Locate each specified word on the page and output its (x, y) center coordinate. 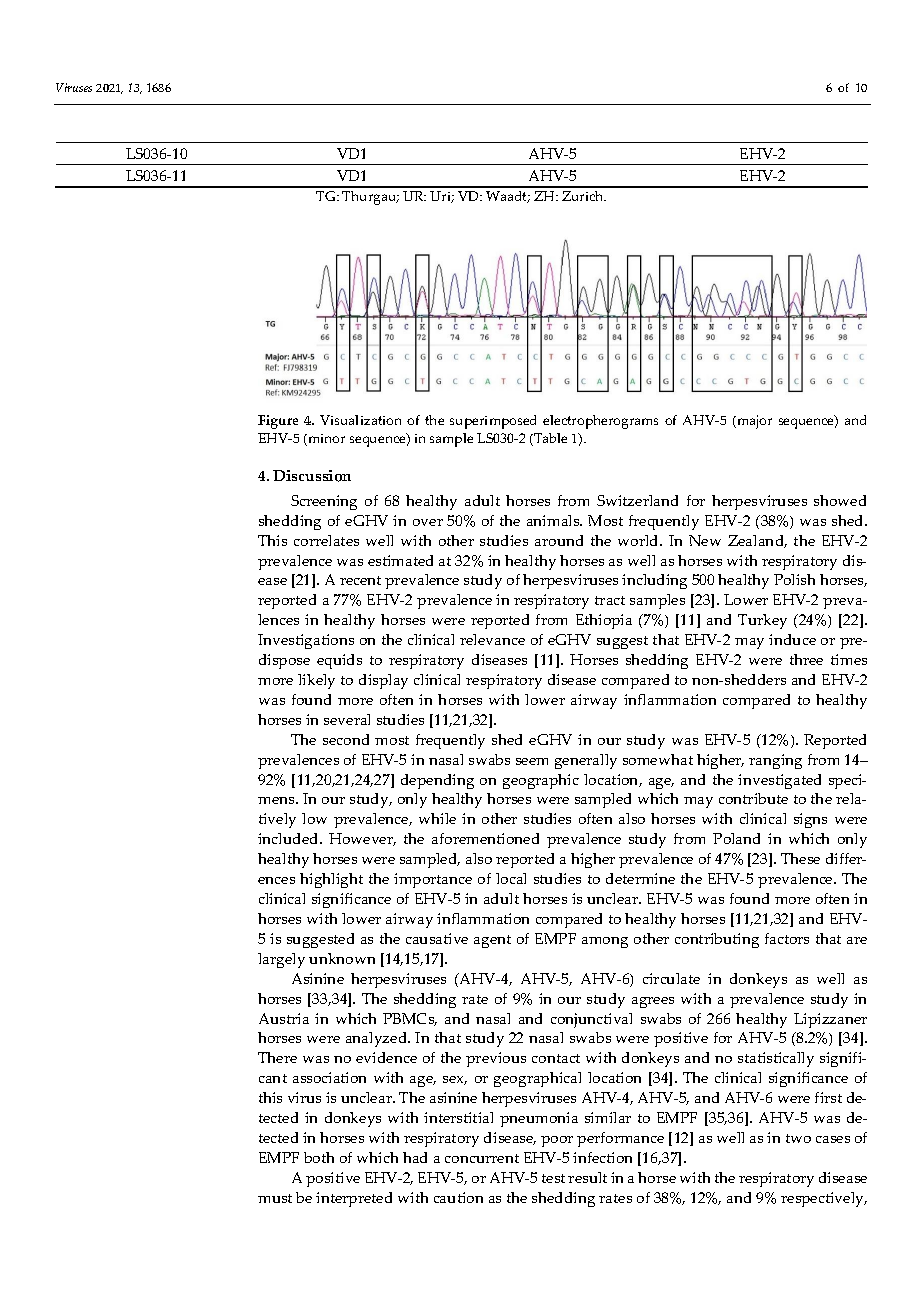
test (553, 1178)
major (753, 422)
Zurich (584, 196)
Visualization (360, 420)
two (798, 1138)
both (319, 1157)
